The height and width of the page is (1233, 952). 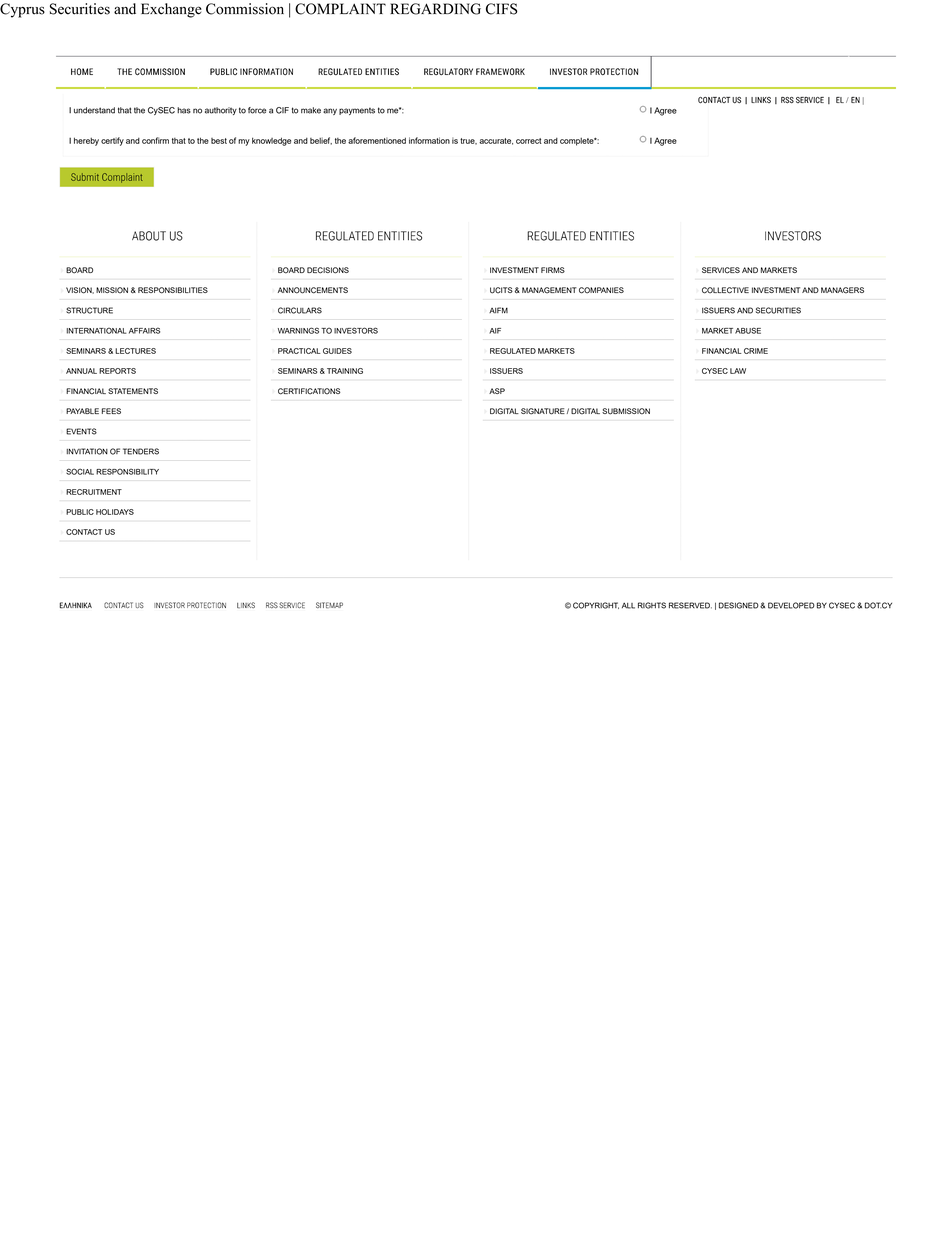 I want to click on CIFS, so click(x=502, y=9).
